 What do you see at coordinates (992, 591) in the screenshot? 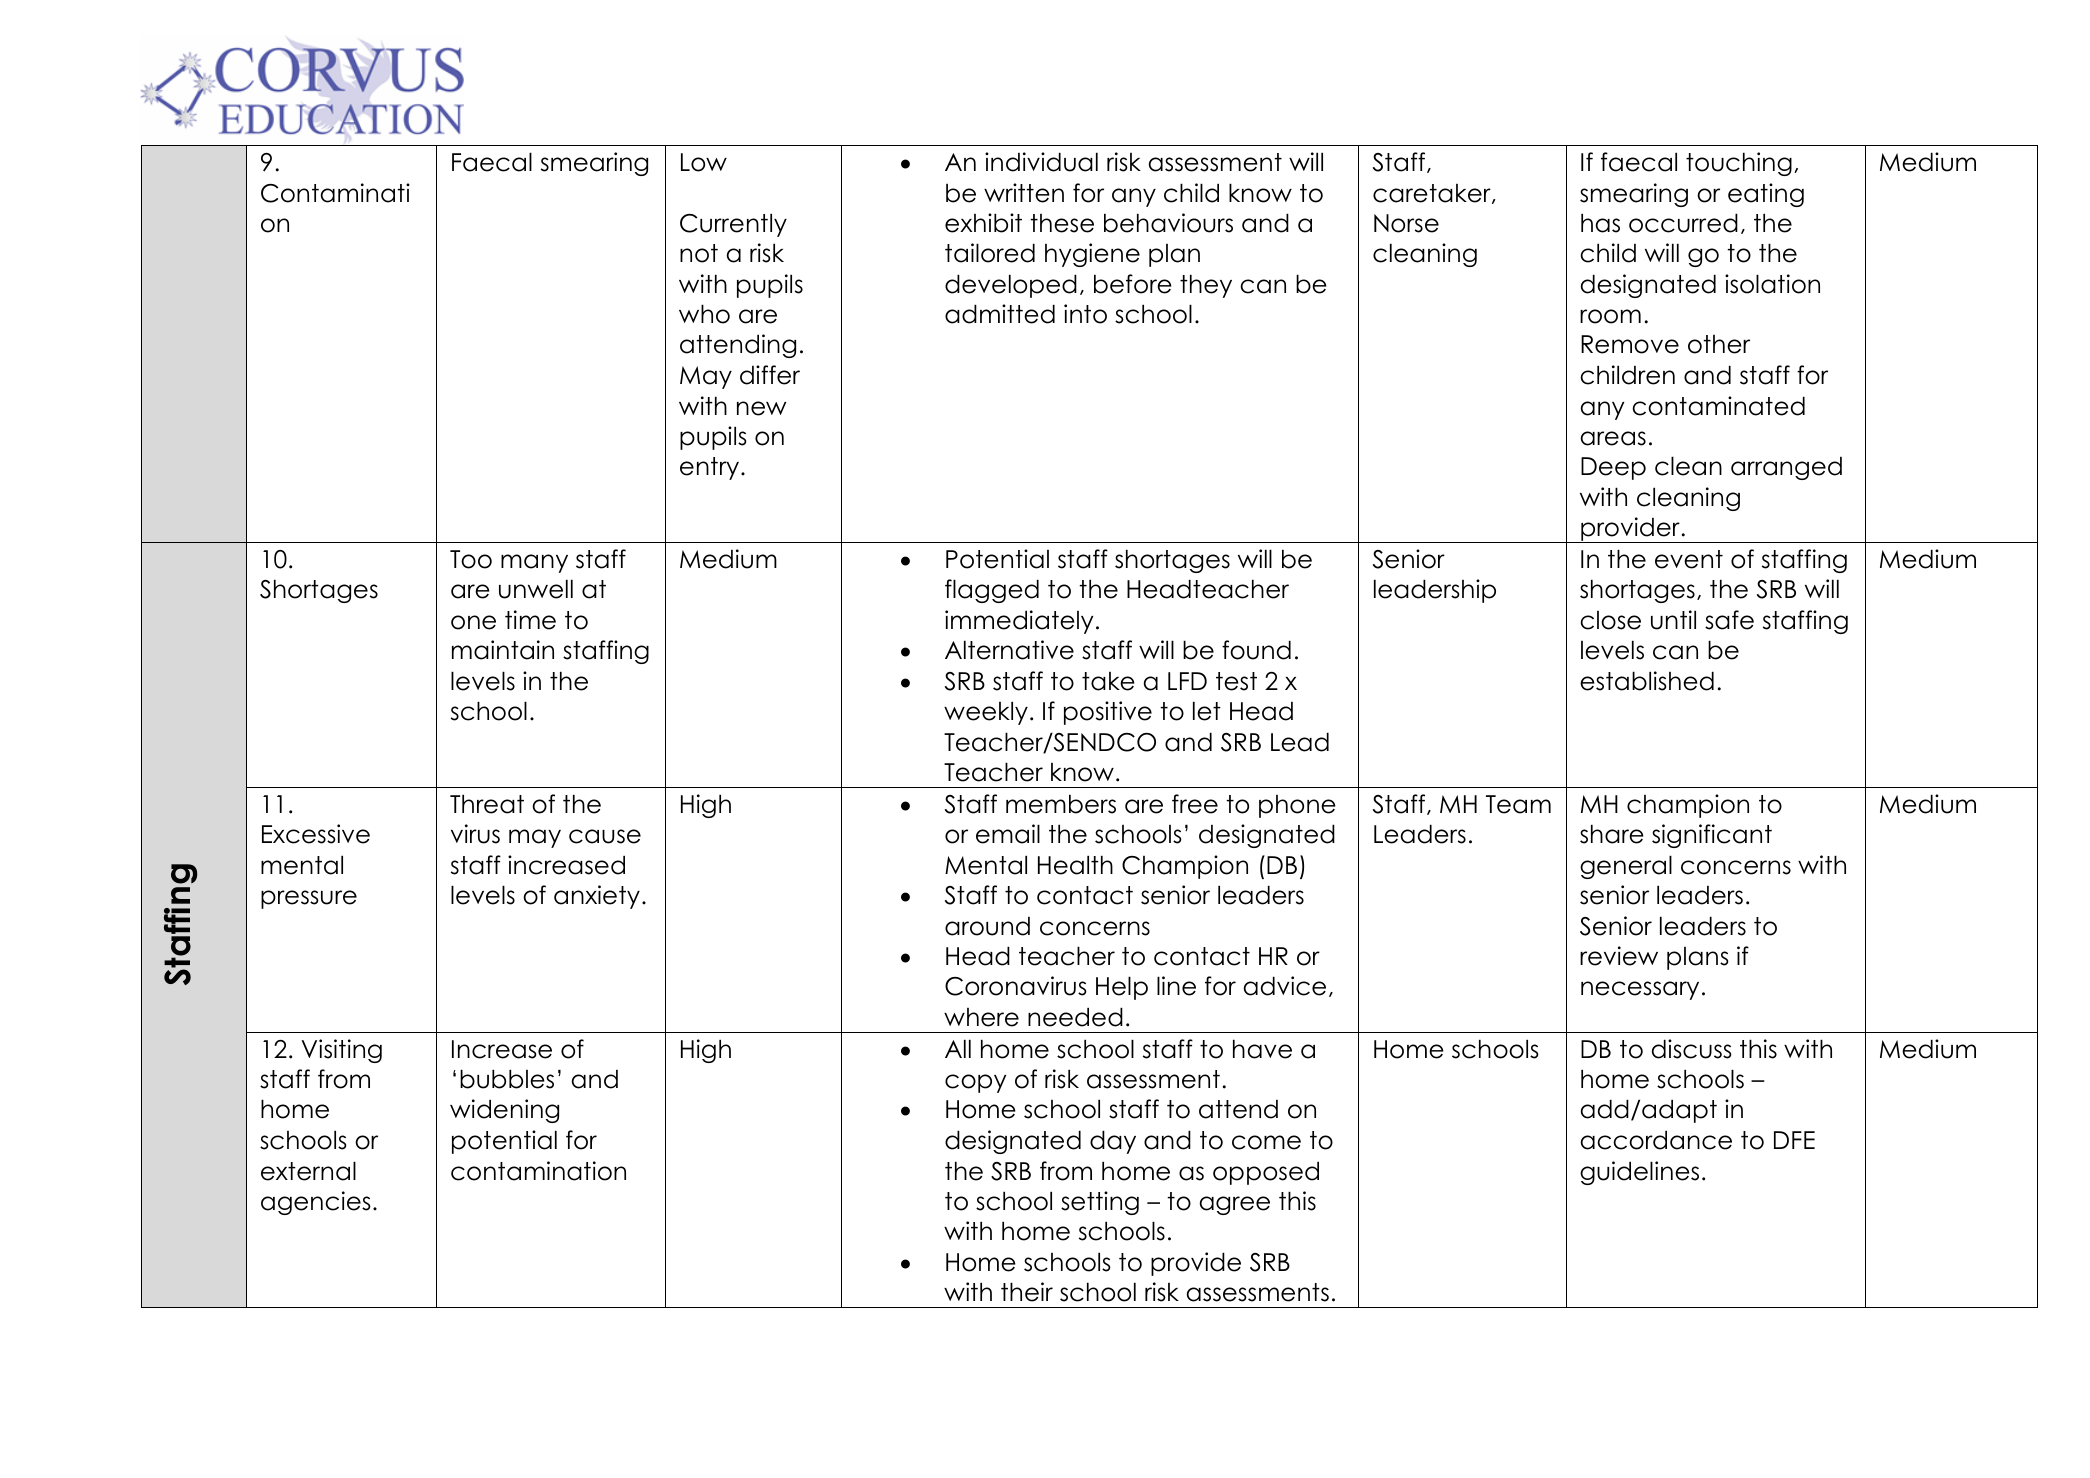
I see `flagged` at bounding box center [992, 591].
